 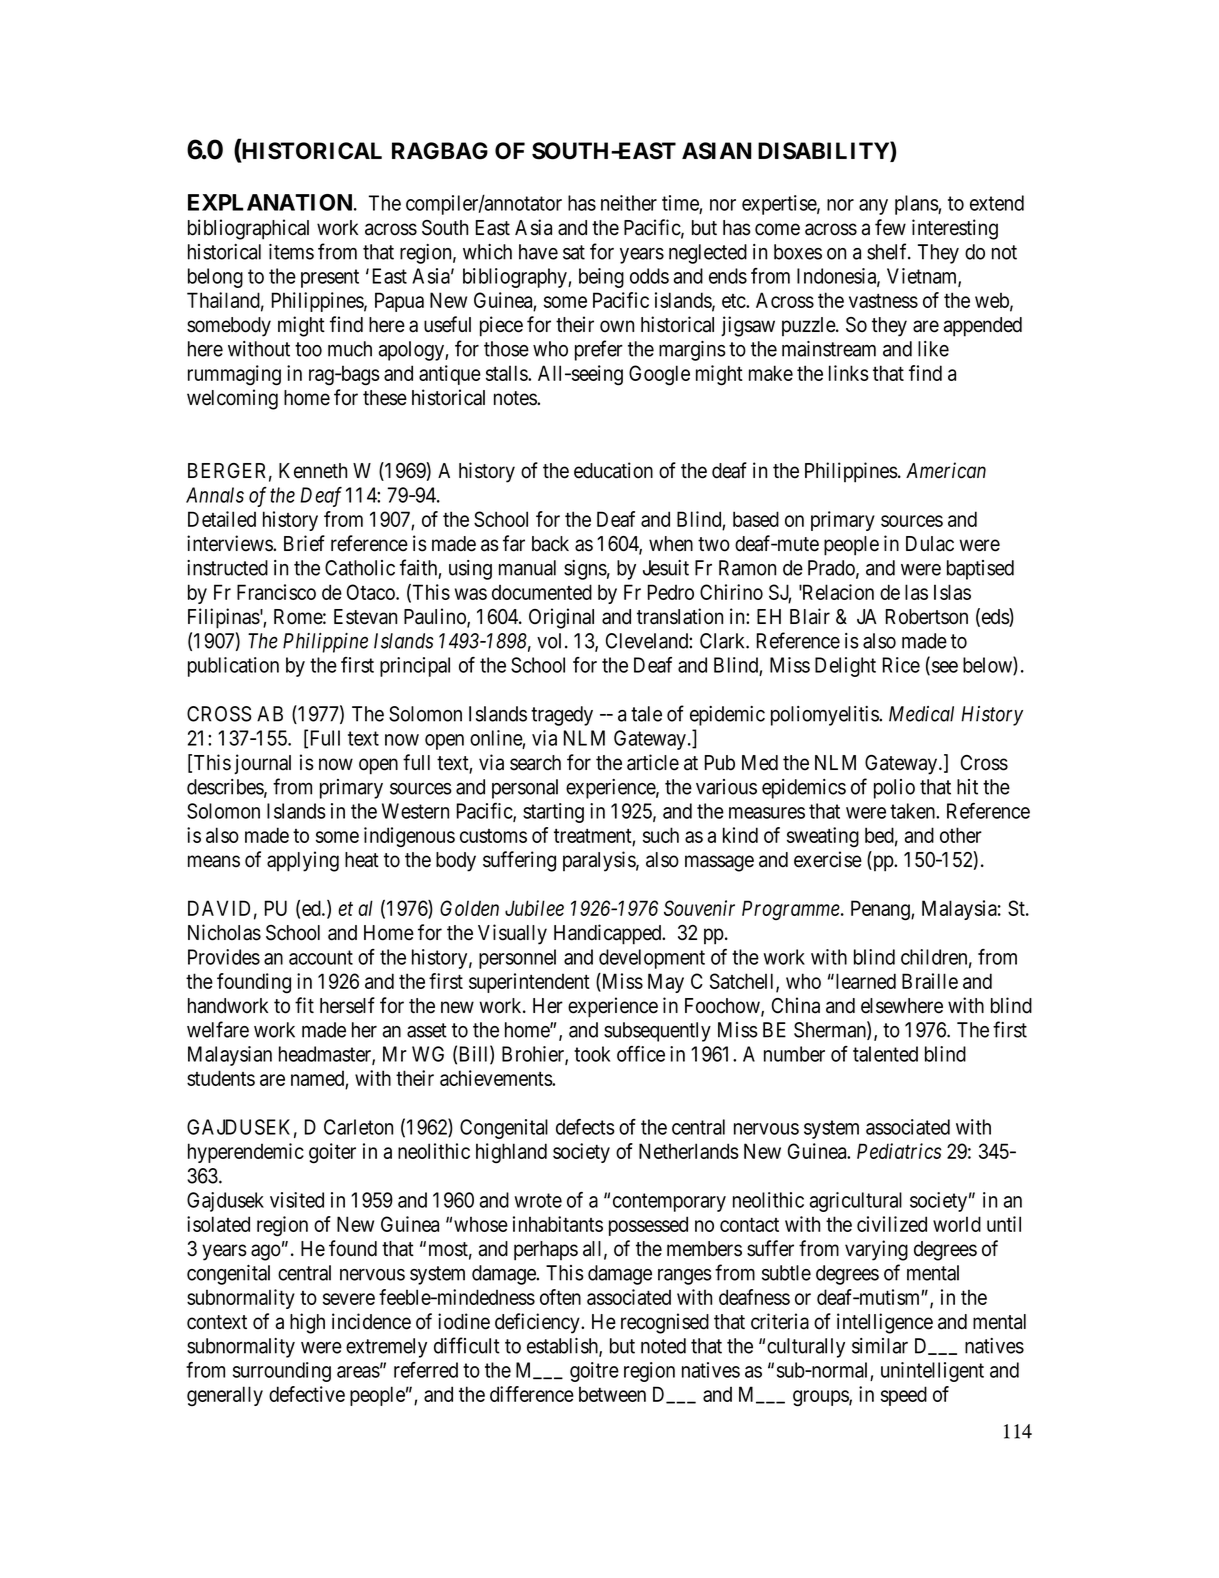 What do you see at coordinates (276, 592) in the image?
I see `Francisco` at bounding box center [276, 592].
